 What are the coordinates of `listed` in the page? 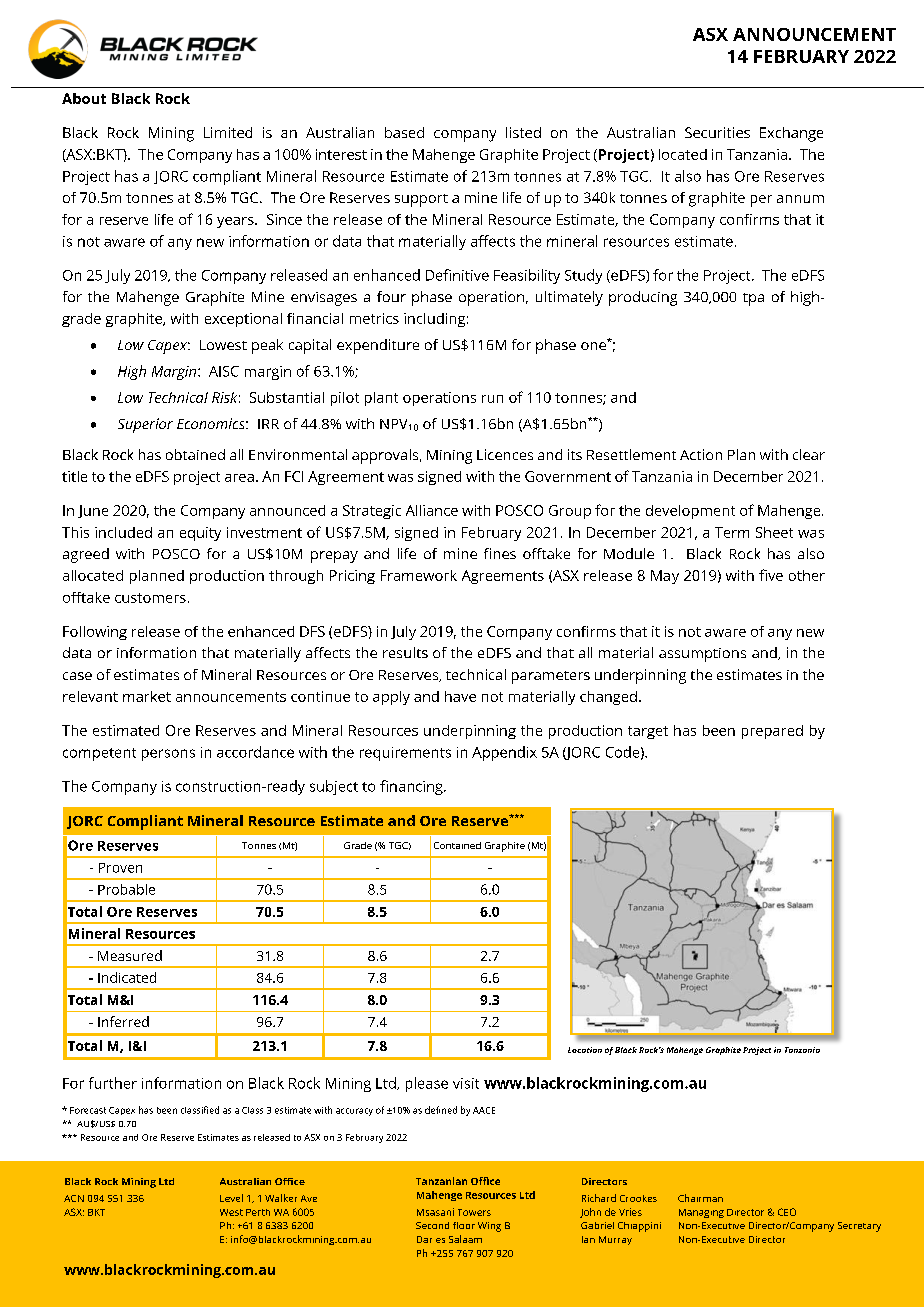 It's located at (523, 132).
